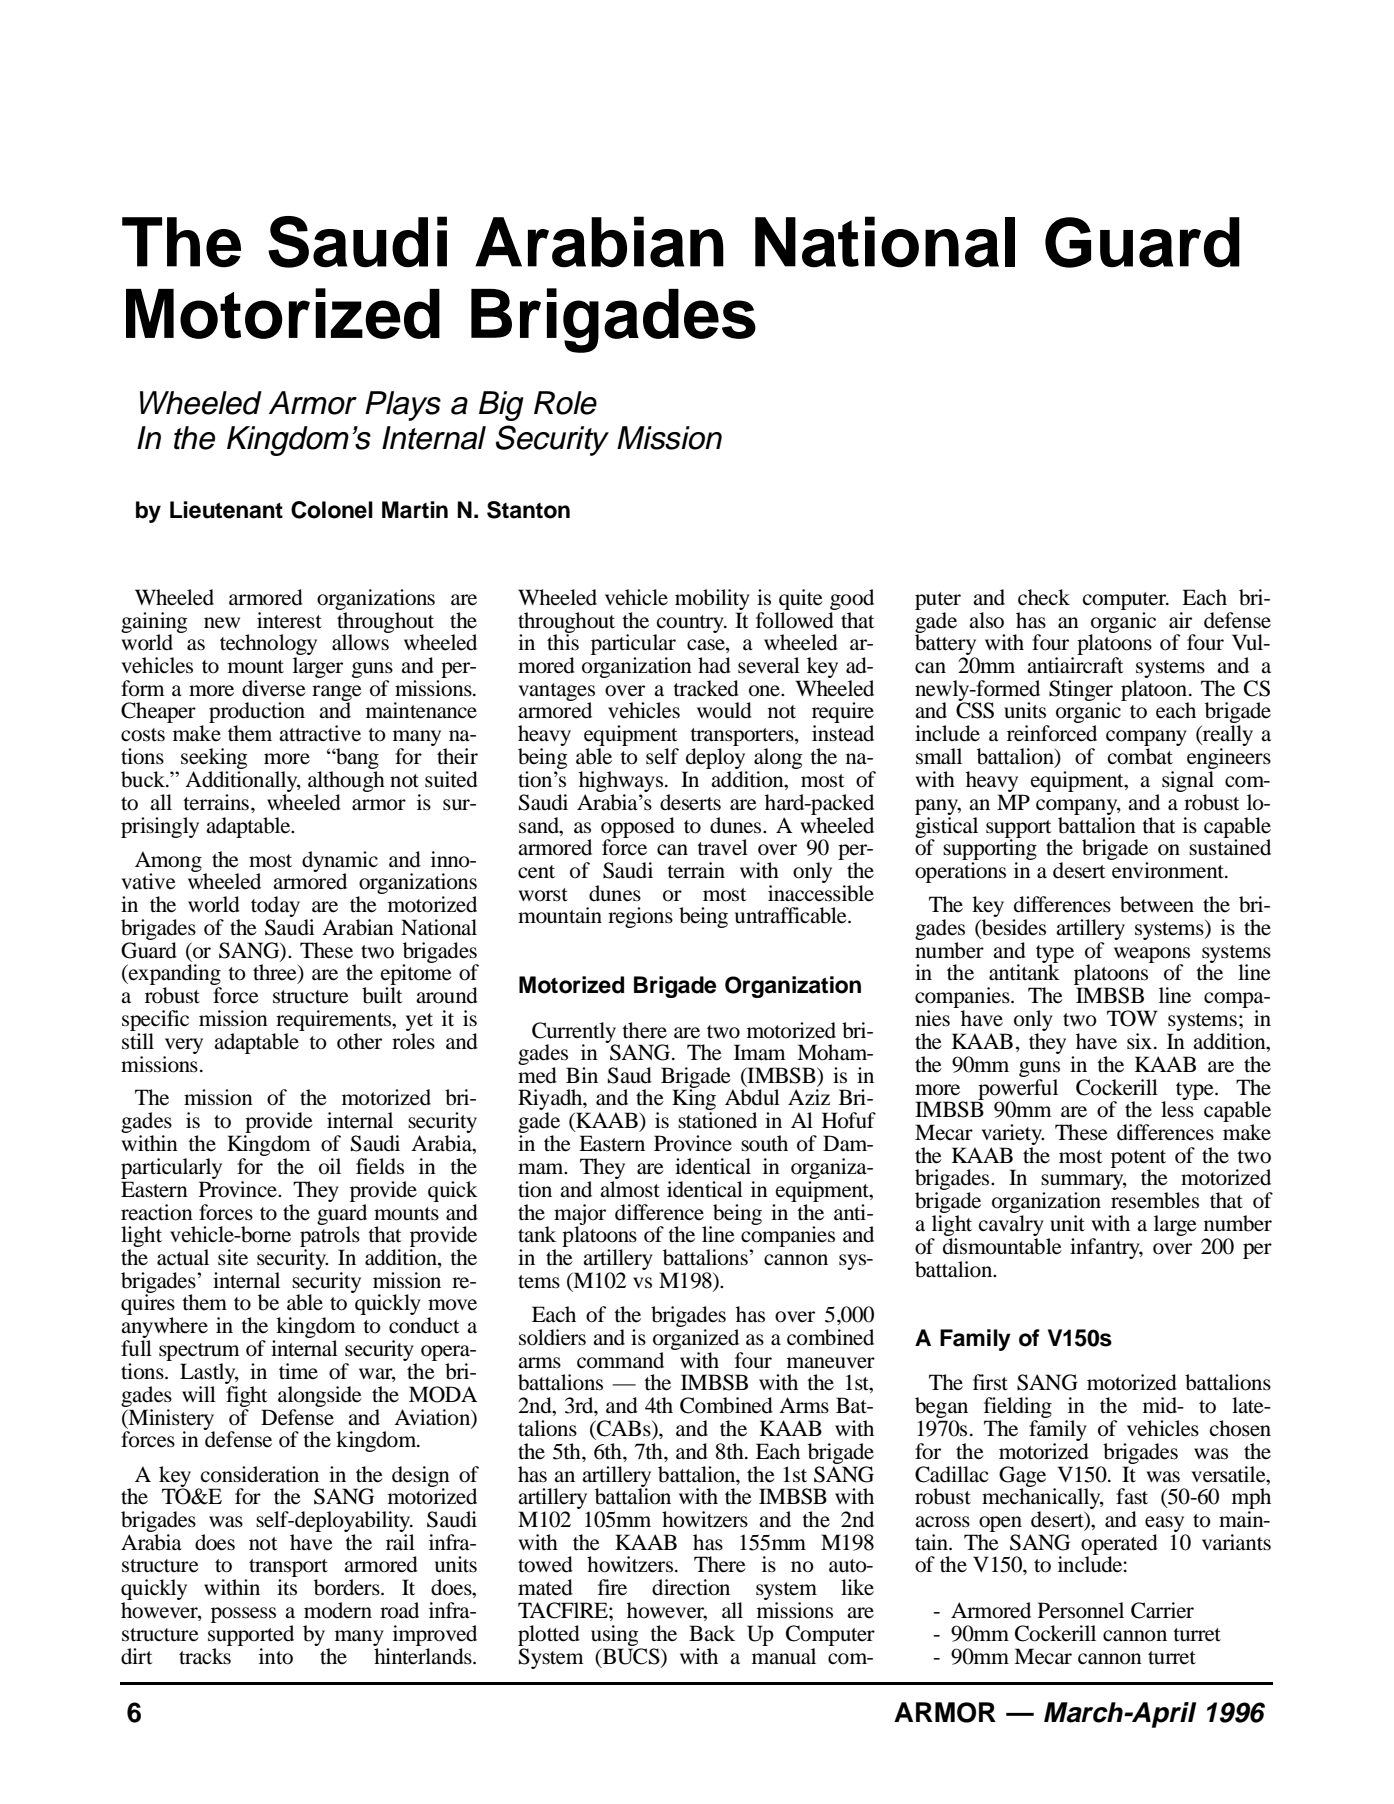 The height and width of the screenshot is (1804, 1394). I want to click on organized, so click(696, 1339).
